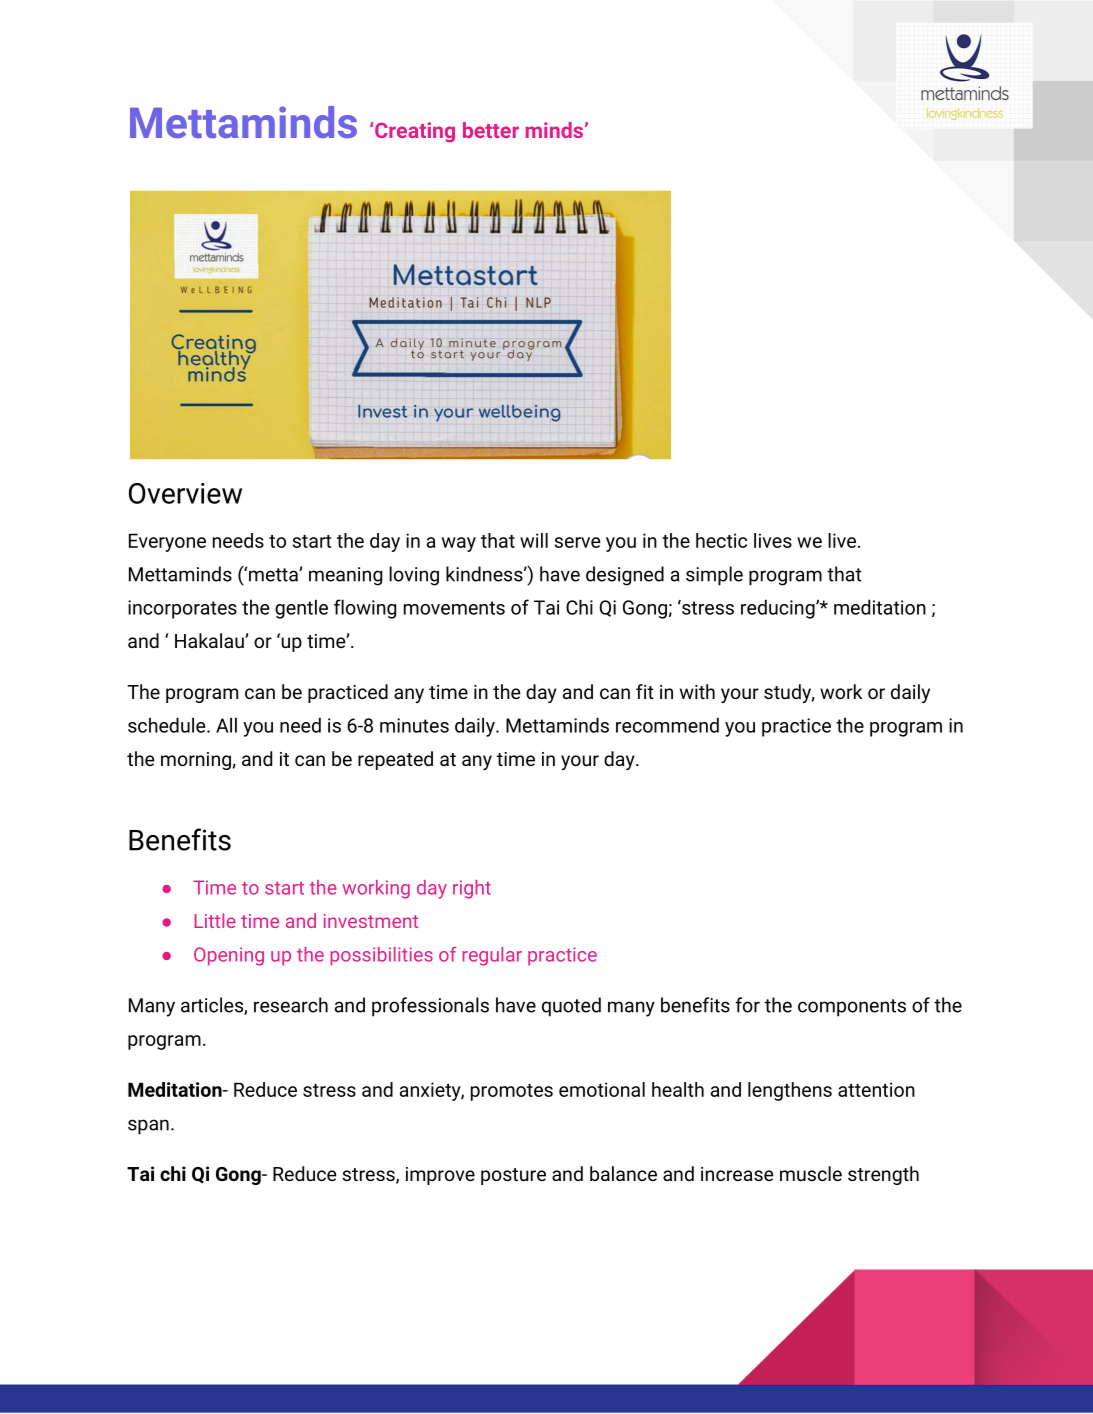  I want to click on Creating, so click(414, 132).
